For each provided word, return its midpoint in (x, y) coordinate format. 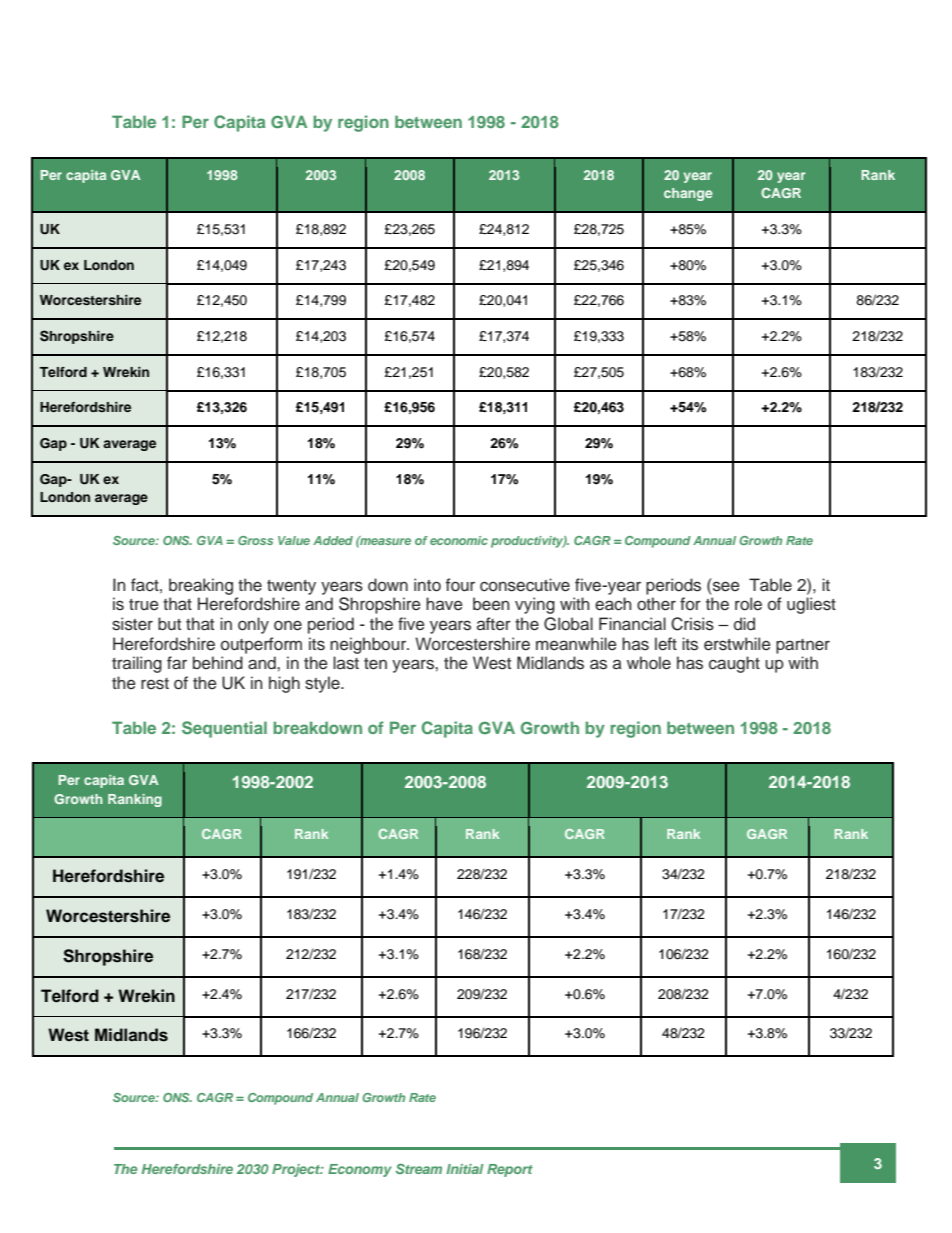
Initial (465, 1169)
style (323, 684)
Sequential (224, 729)
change (688, 194)
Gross (255, 540)
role (748, 604)
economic (459, 540)
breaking (201, 586)
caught (734, 664)
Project (297, 1170)
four (460, 585)
